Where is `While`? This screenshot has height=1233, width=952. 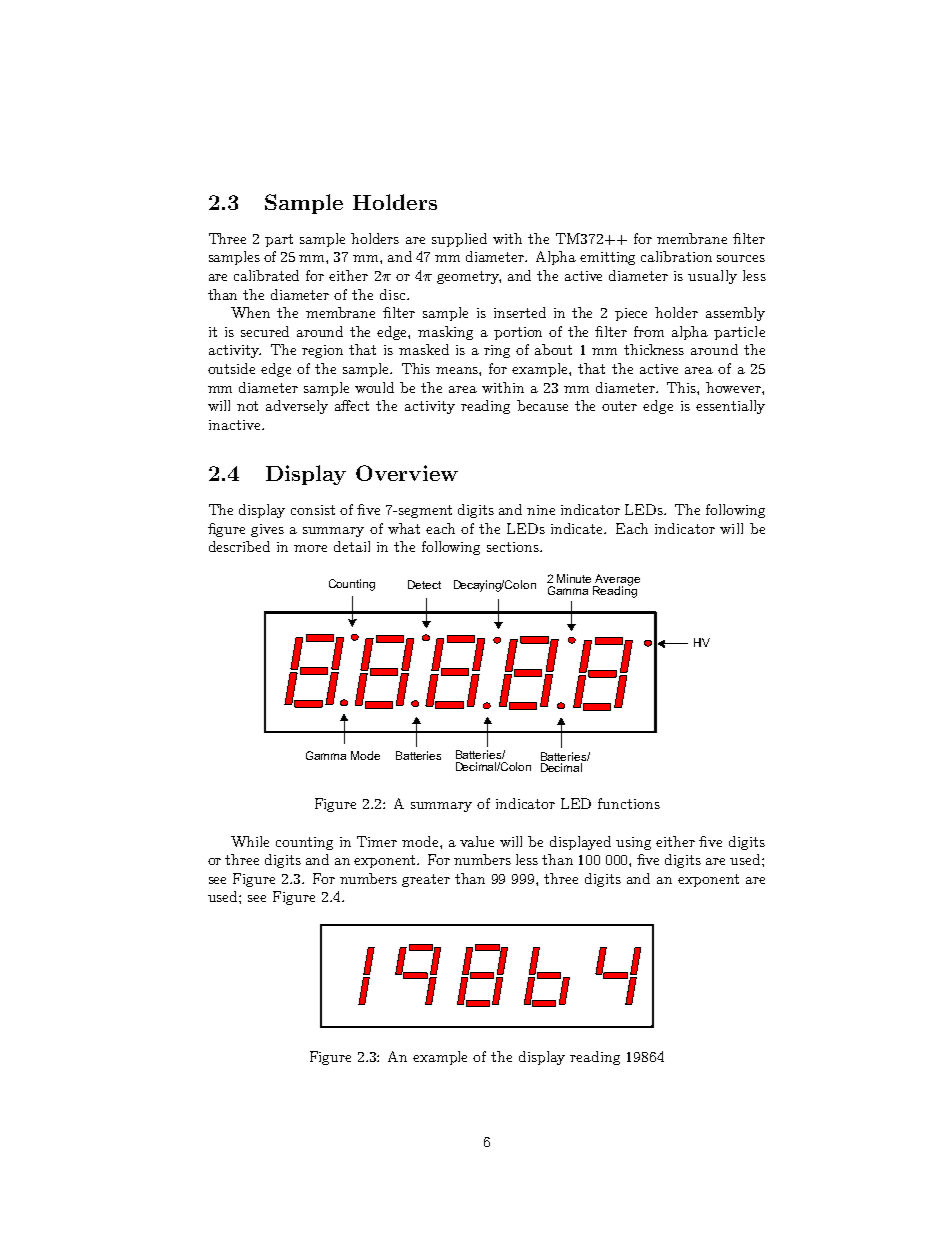 While is located at coordinates (250, 841).
